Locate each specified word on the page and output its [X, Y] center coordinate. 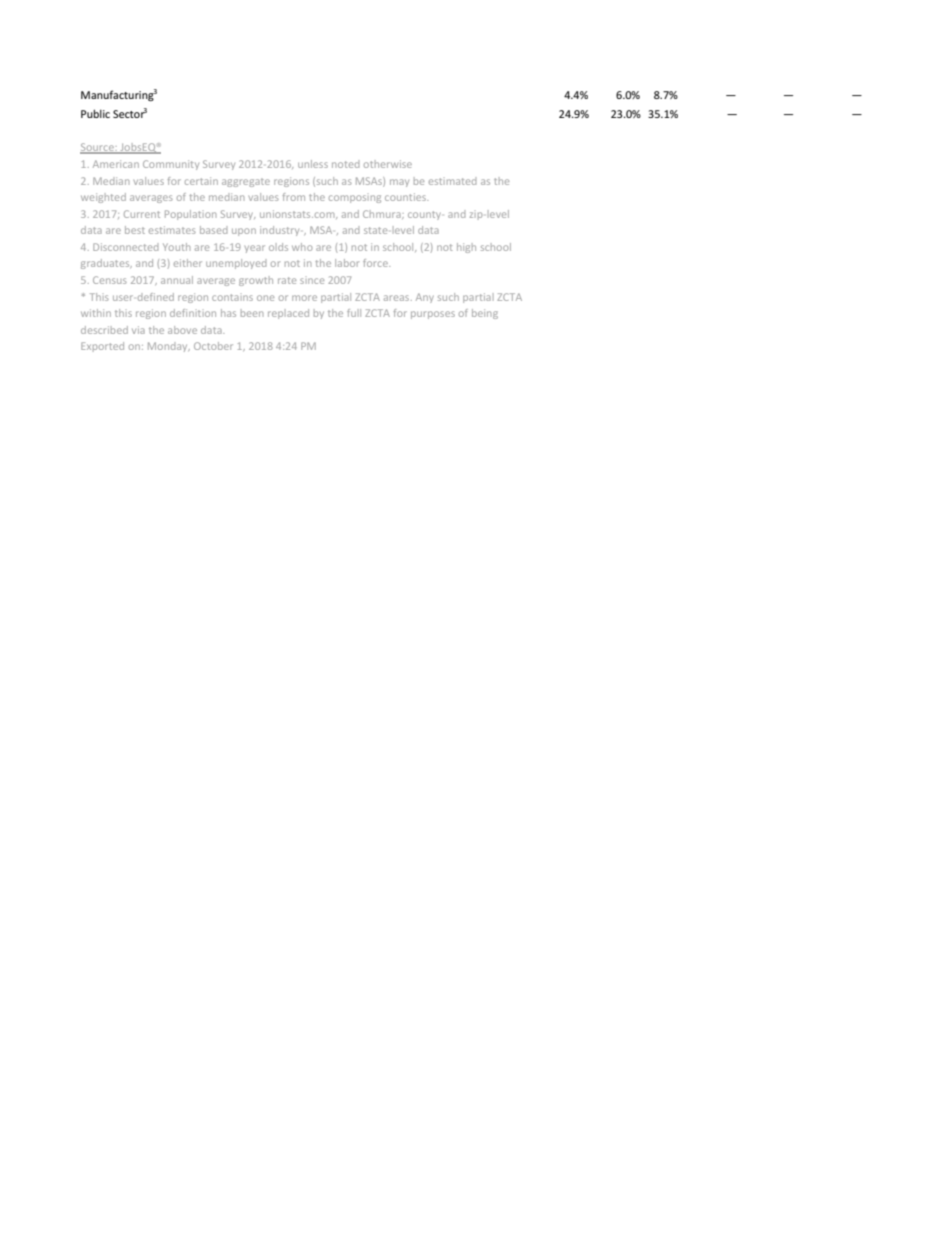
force [376, 263]
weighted [103, 198]
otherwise [388, 164]
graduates [106, 264]
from [294, 197]
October [213, 346]
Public [95, 113]
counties [406, 197]
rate [287, 280]
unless [313, 164]
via [138, 330]
